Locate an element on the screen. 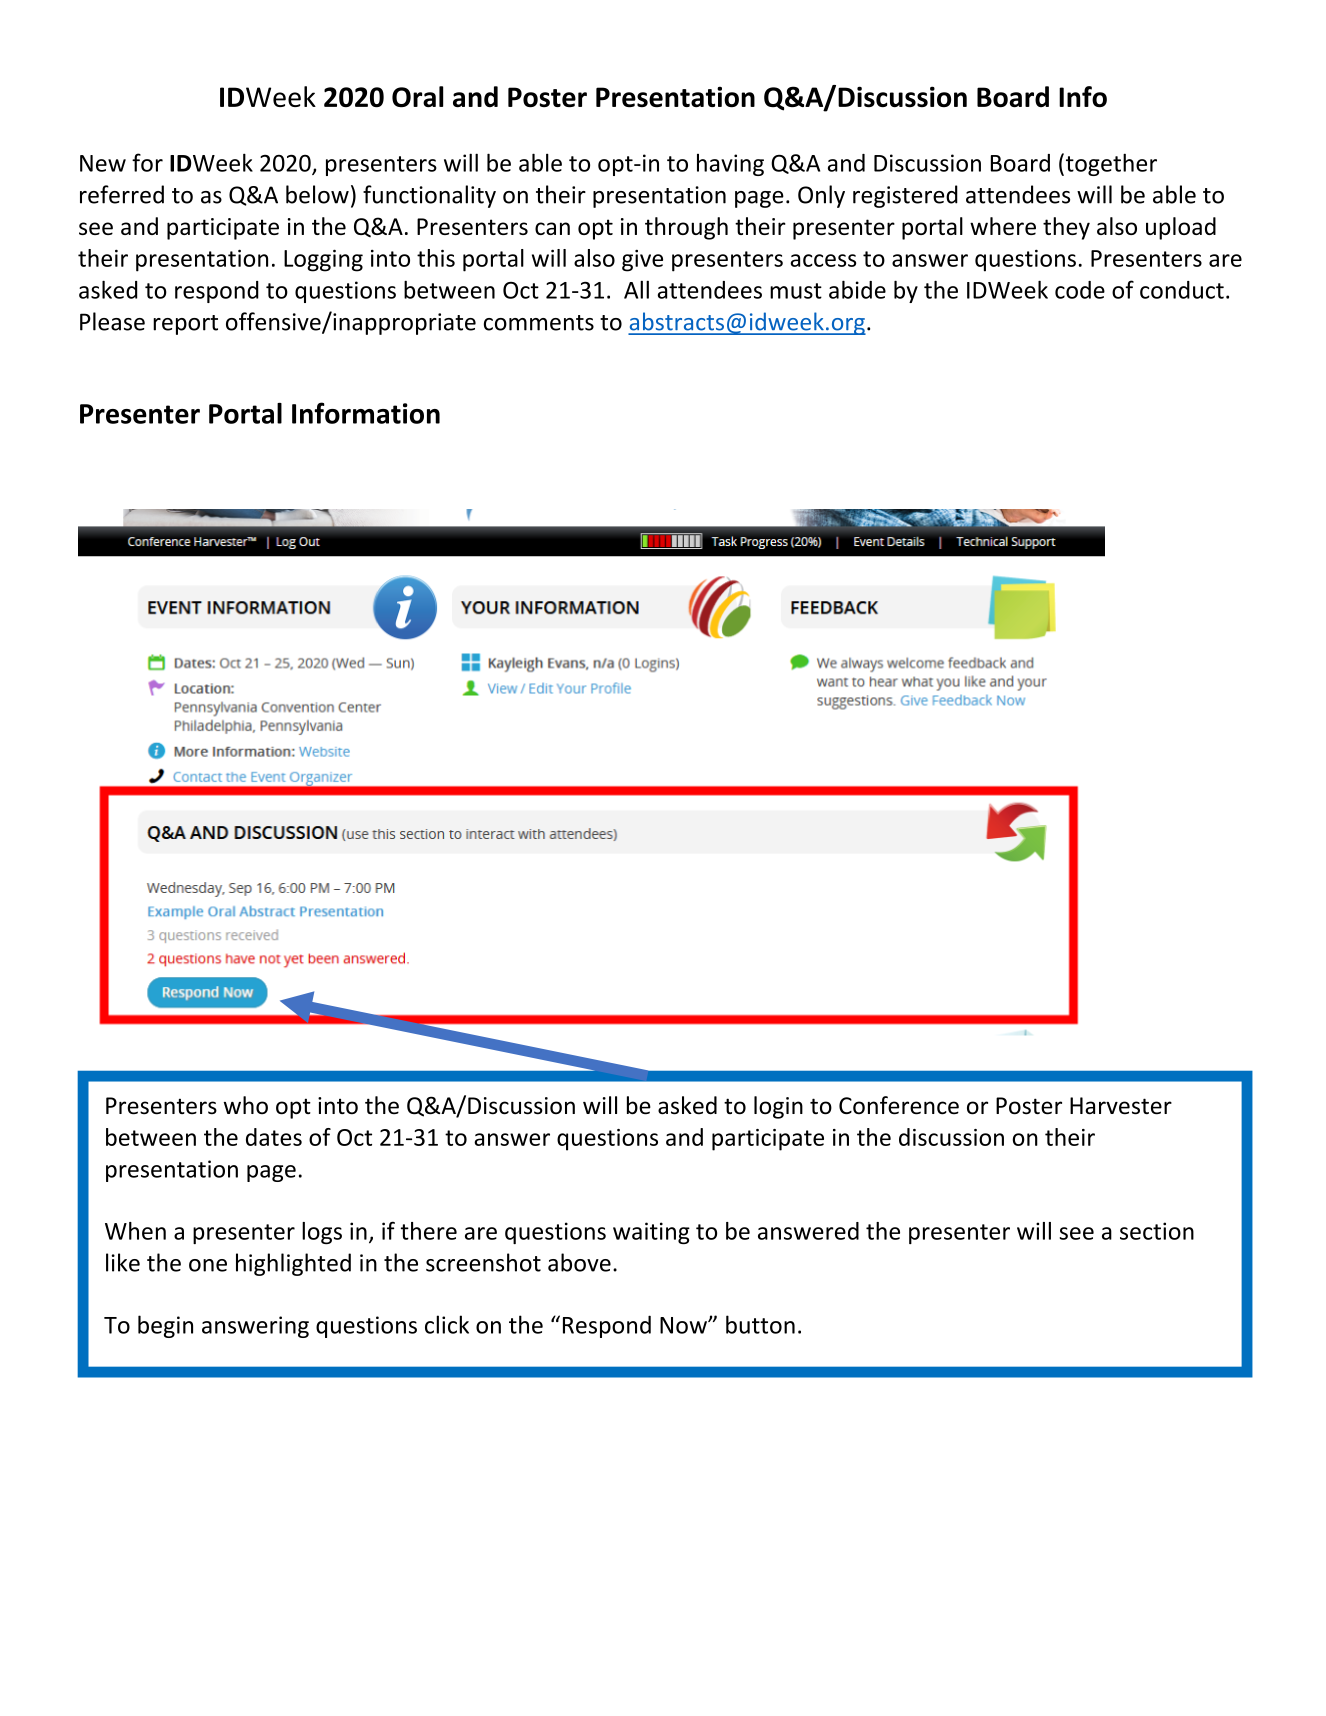 Image resolution: width=1326 pixels, height=1716 pixels. section is located at coordinates (1157, 1231).
